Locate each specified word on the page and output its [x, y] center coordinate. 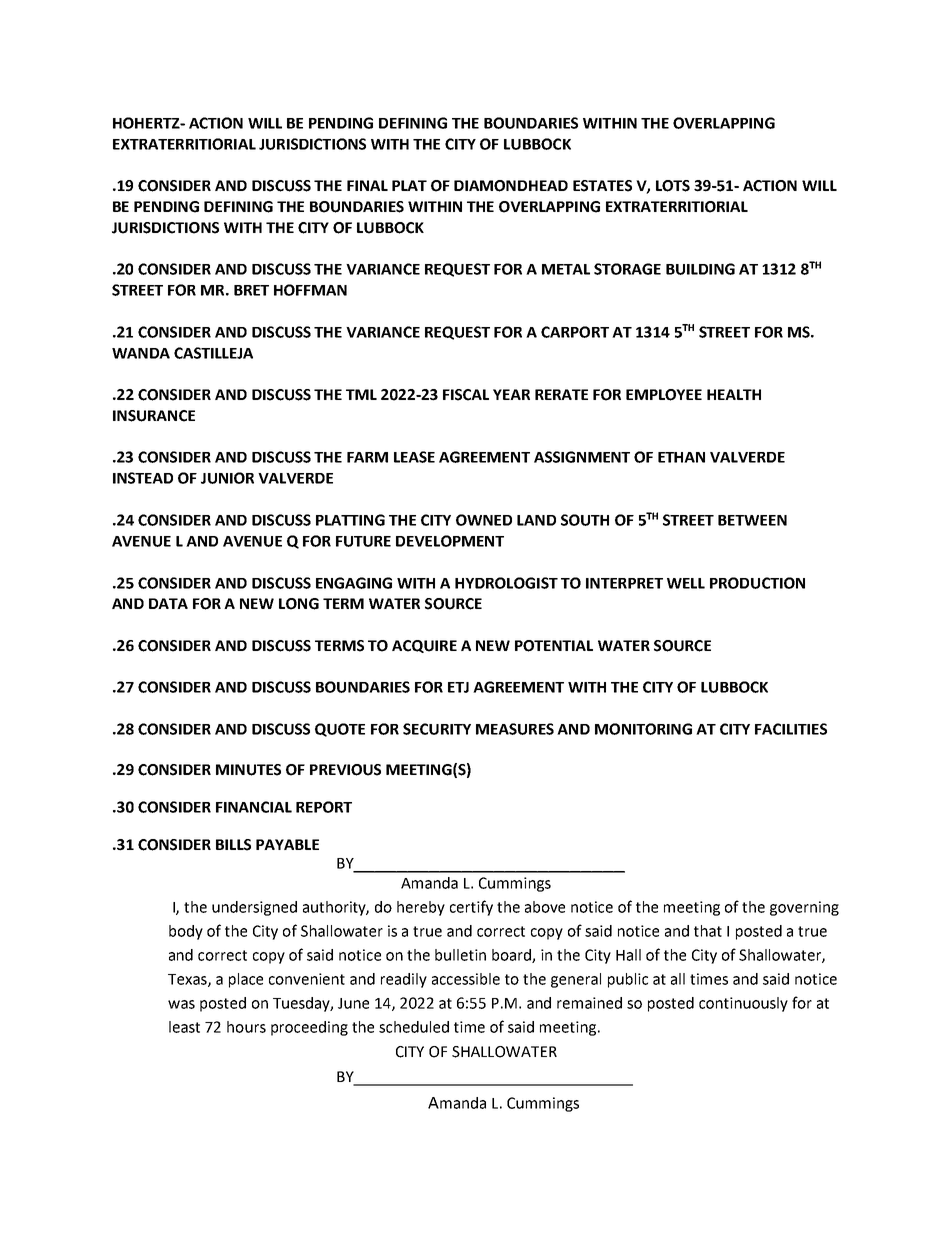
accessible [466, 979]
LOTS [673, 186]
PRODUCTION [757, 583]
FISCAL [466, 395]
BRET [251, 290]
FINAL [367, 185]
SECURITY [437, 729]
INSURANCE [154, 416]
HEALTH [734, 394]
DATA [168, 603]
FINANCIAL [254, 807]
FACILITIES [791, 729]
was [181, 1004]
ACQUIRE [424, 646]
